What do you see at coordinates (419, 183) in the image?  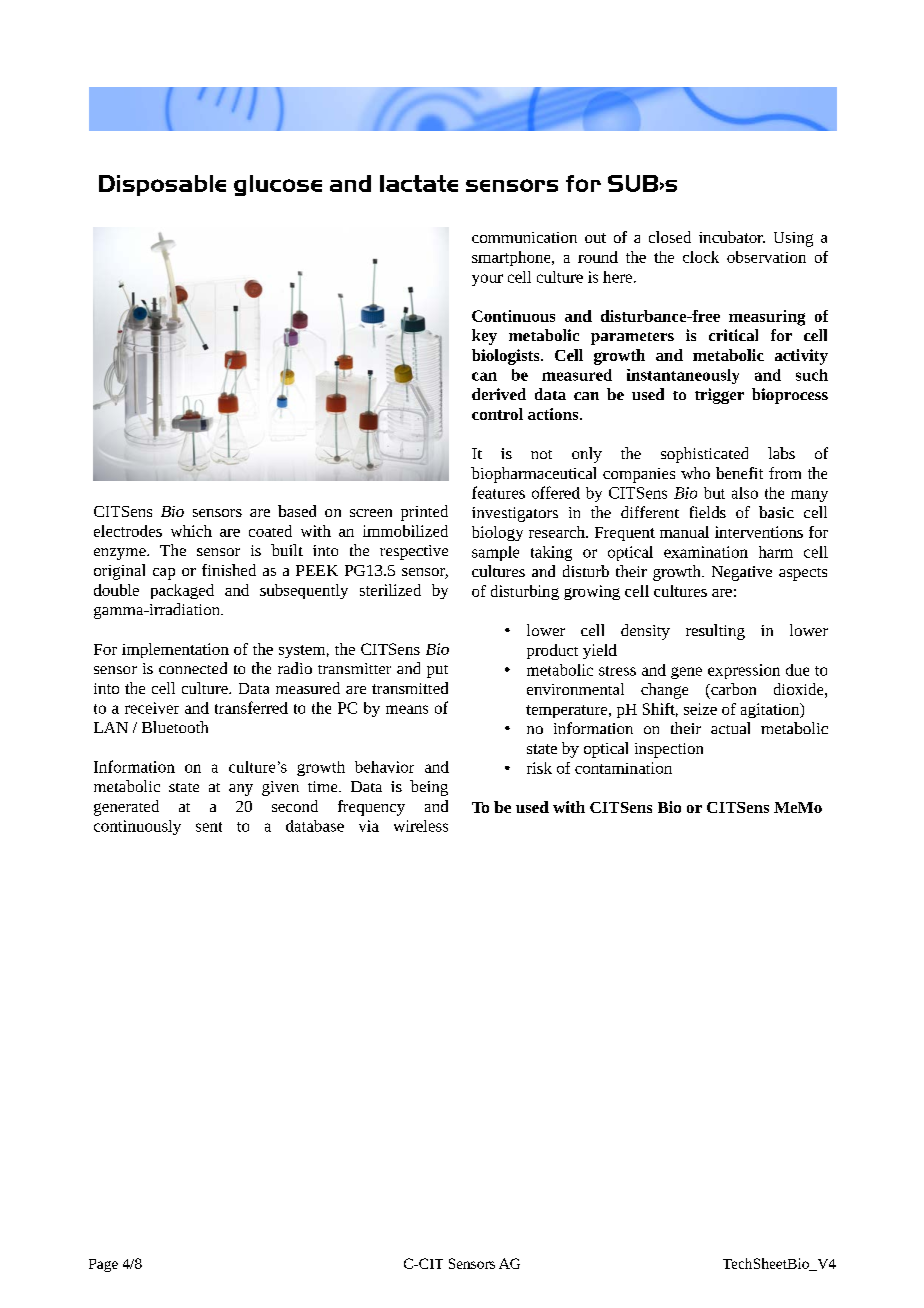 I see `lactate` at bounding box center [419, 183].
